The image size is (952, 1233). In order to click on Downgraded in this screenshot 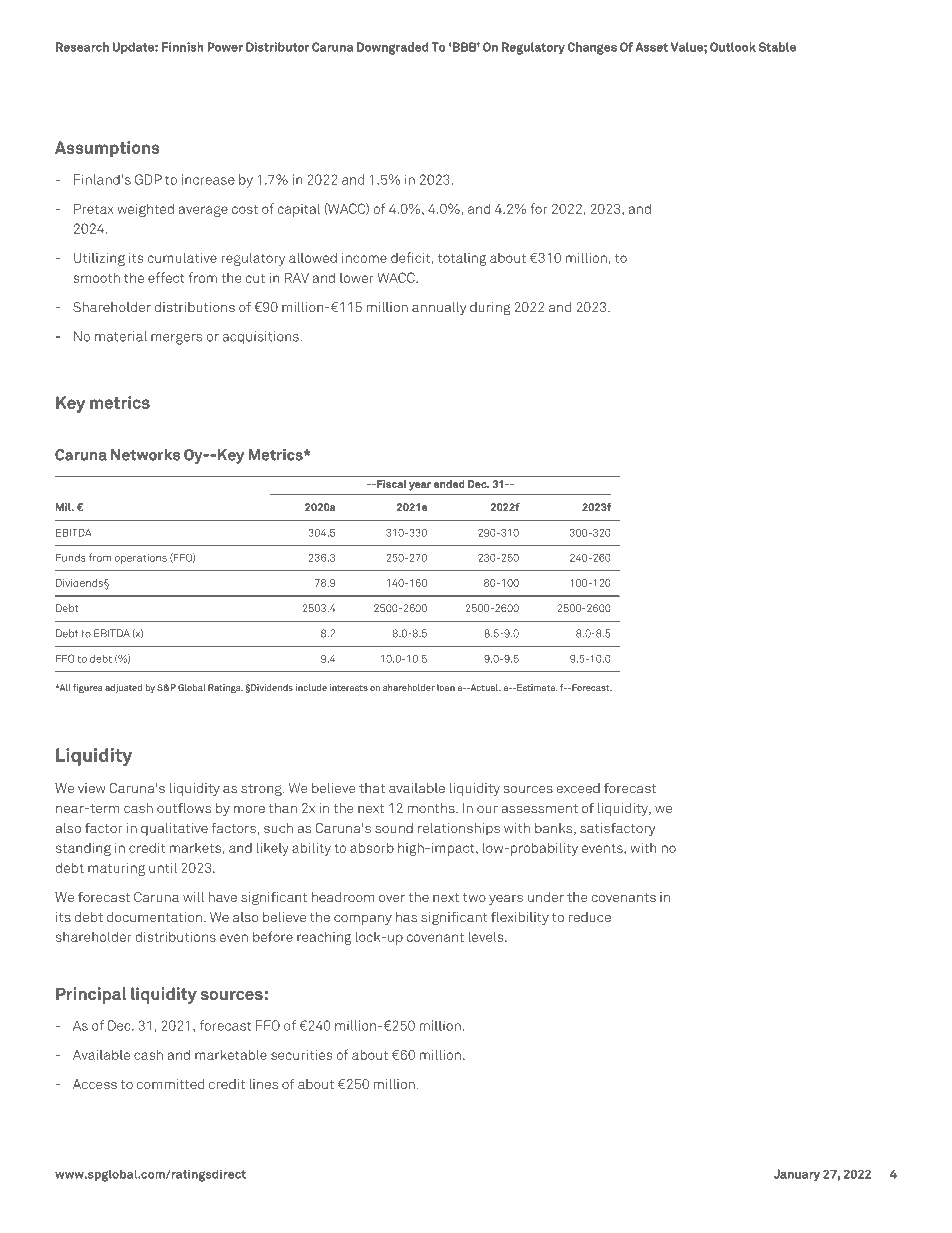, I will do `click(393, 48)`.
